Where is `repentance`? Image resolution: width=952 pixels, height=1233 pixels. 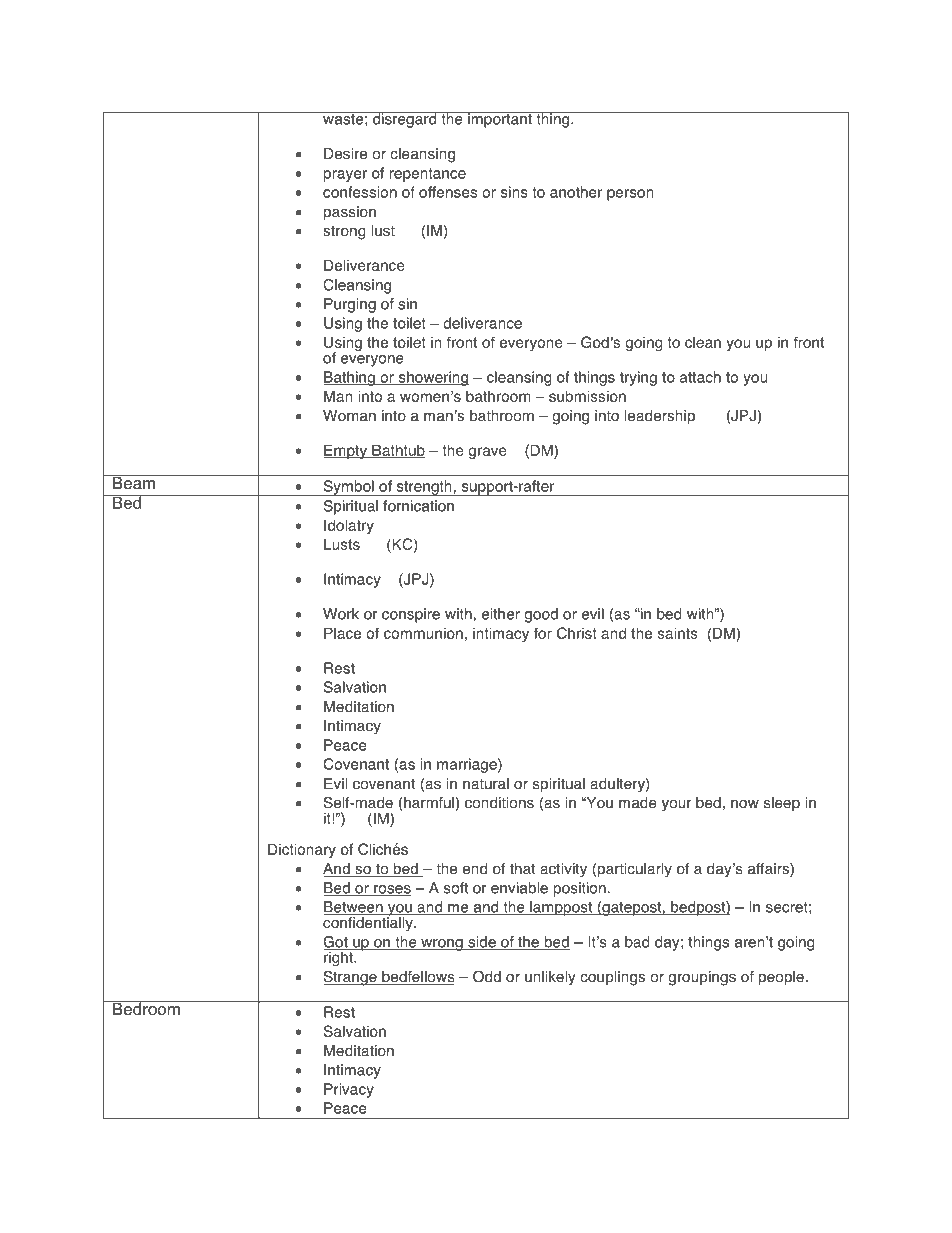
repentance is located at coordinates (427, 175).
